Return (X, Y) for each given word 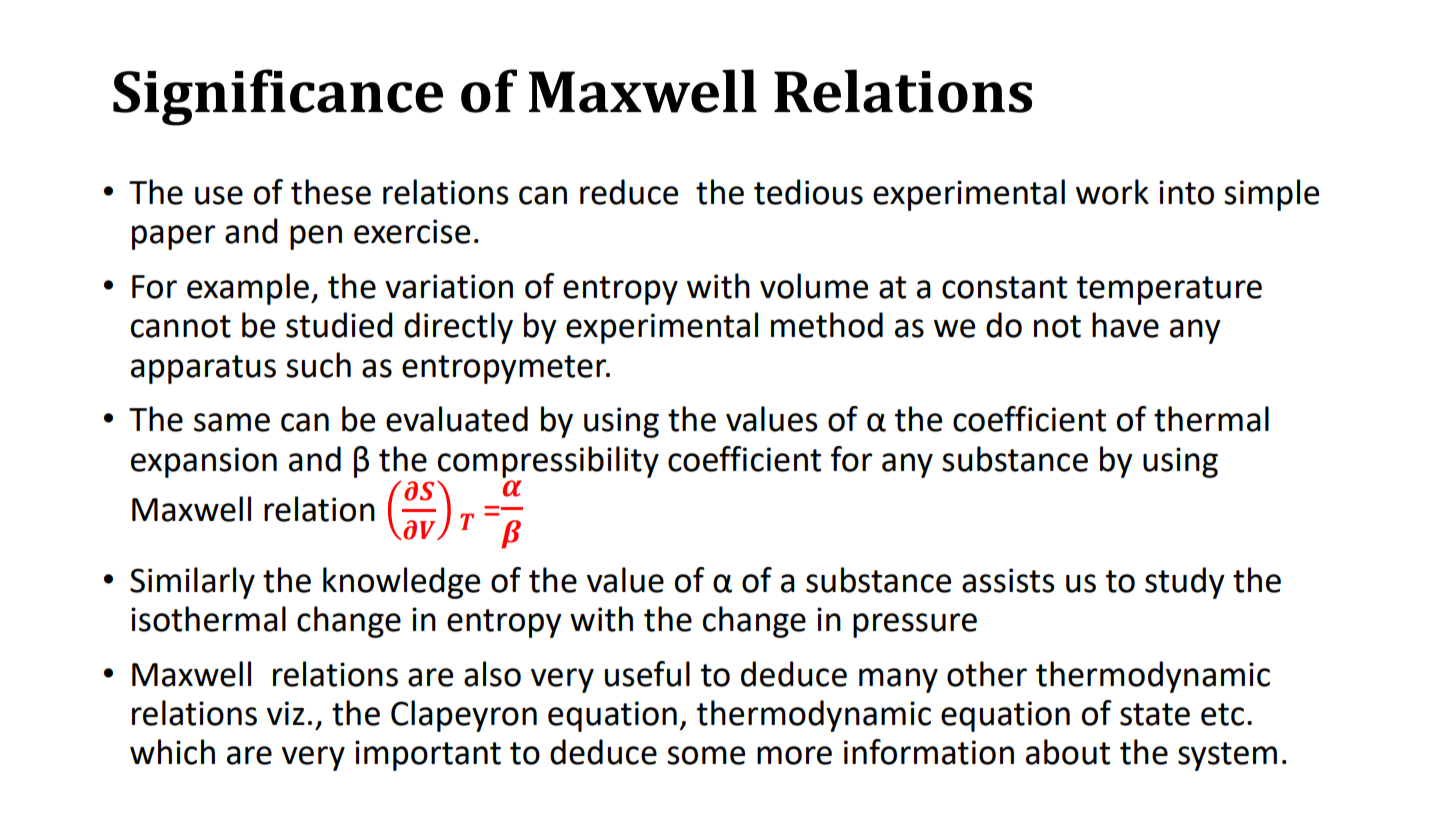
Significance (278, 97)
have (1125, 325)
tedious (808, 192)
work (1112, 192)
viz (286, 713)
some (706, 755)
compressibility (548, 462)
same (232, 422)
